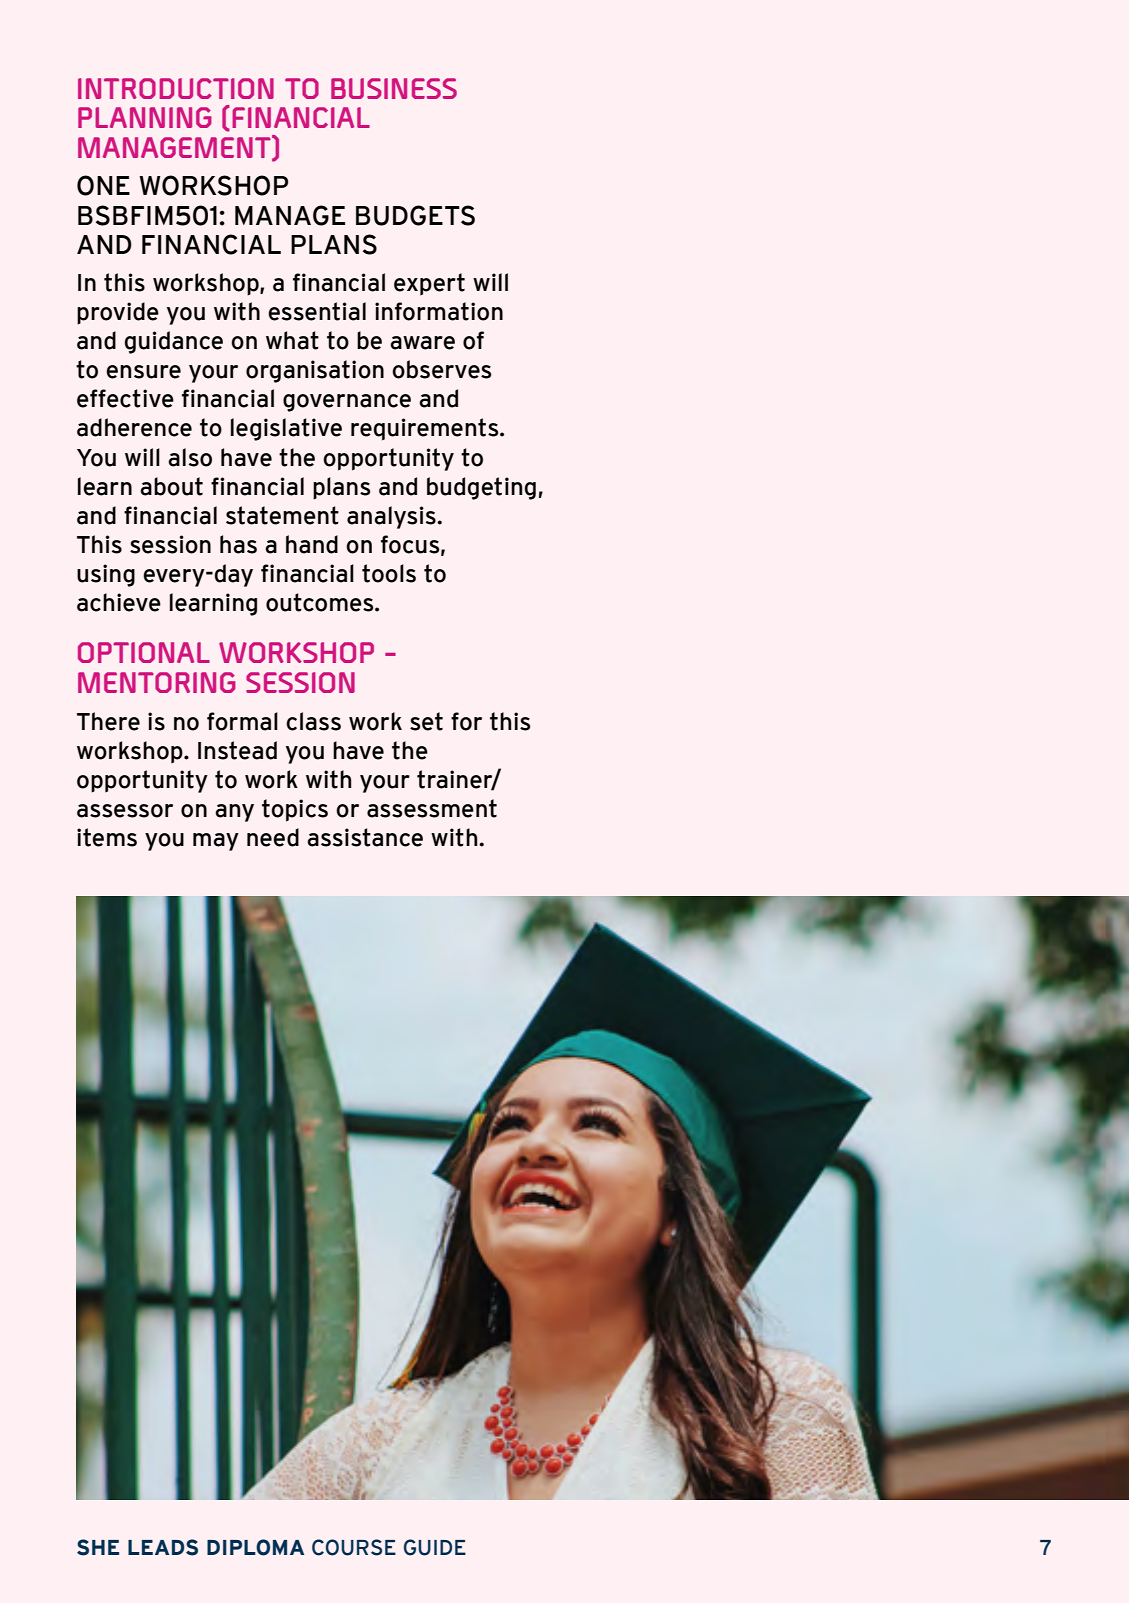 The width and height of the page is (1129, 1603). What do you see at coordinates (317, 311) in the page?
I see `essential` at bounding box center [317, 311].
